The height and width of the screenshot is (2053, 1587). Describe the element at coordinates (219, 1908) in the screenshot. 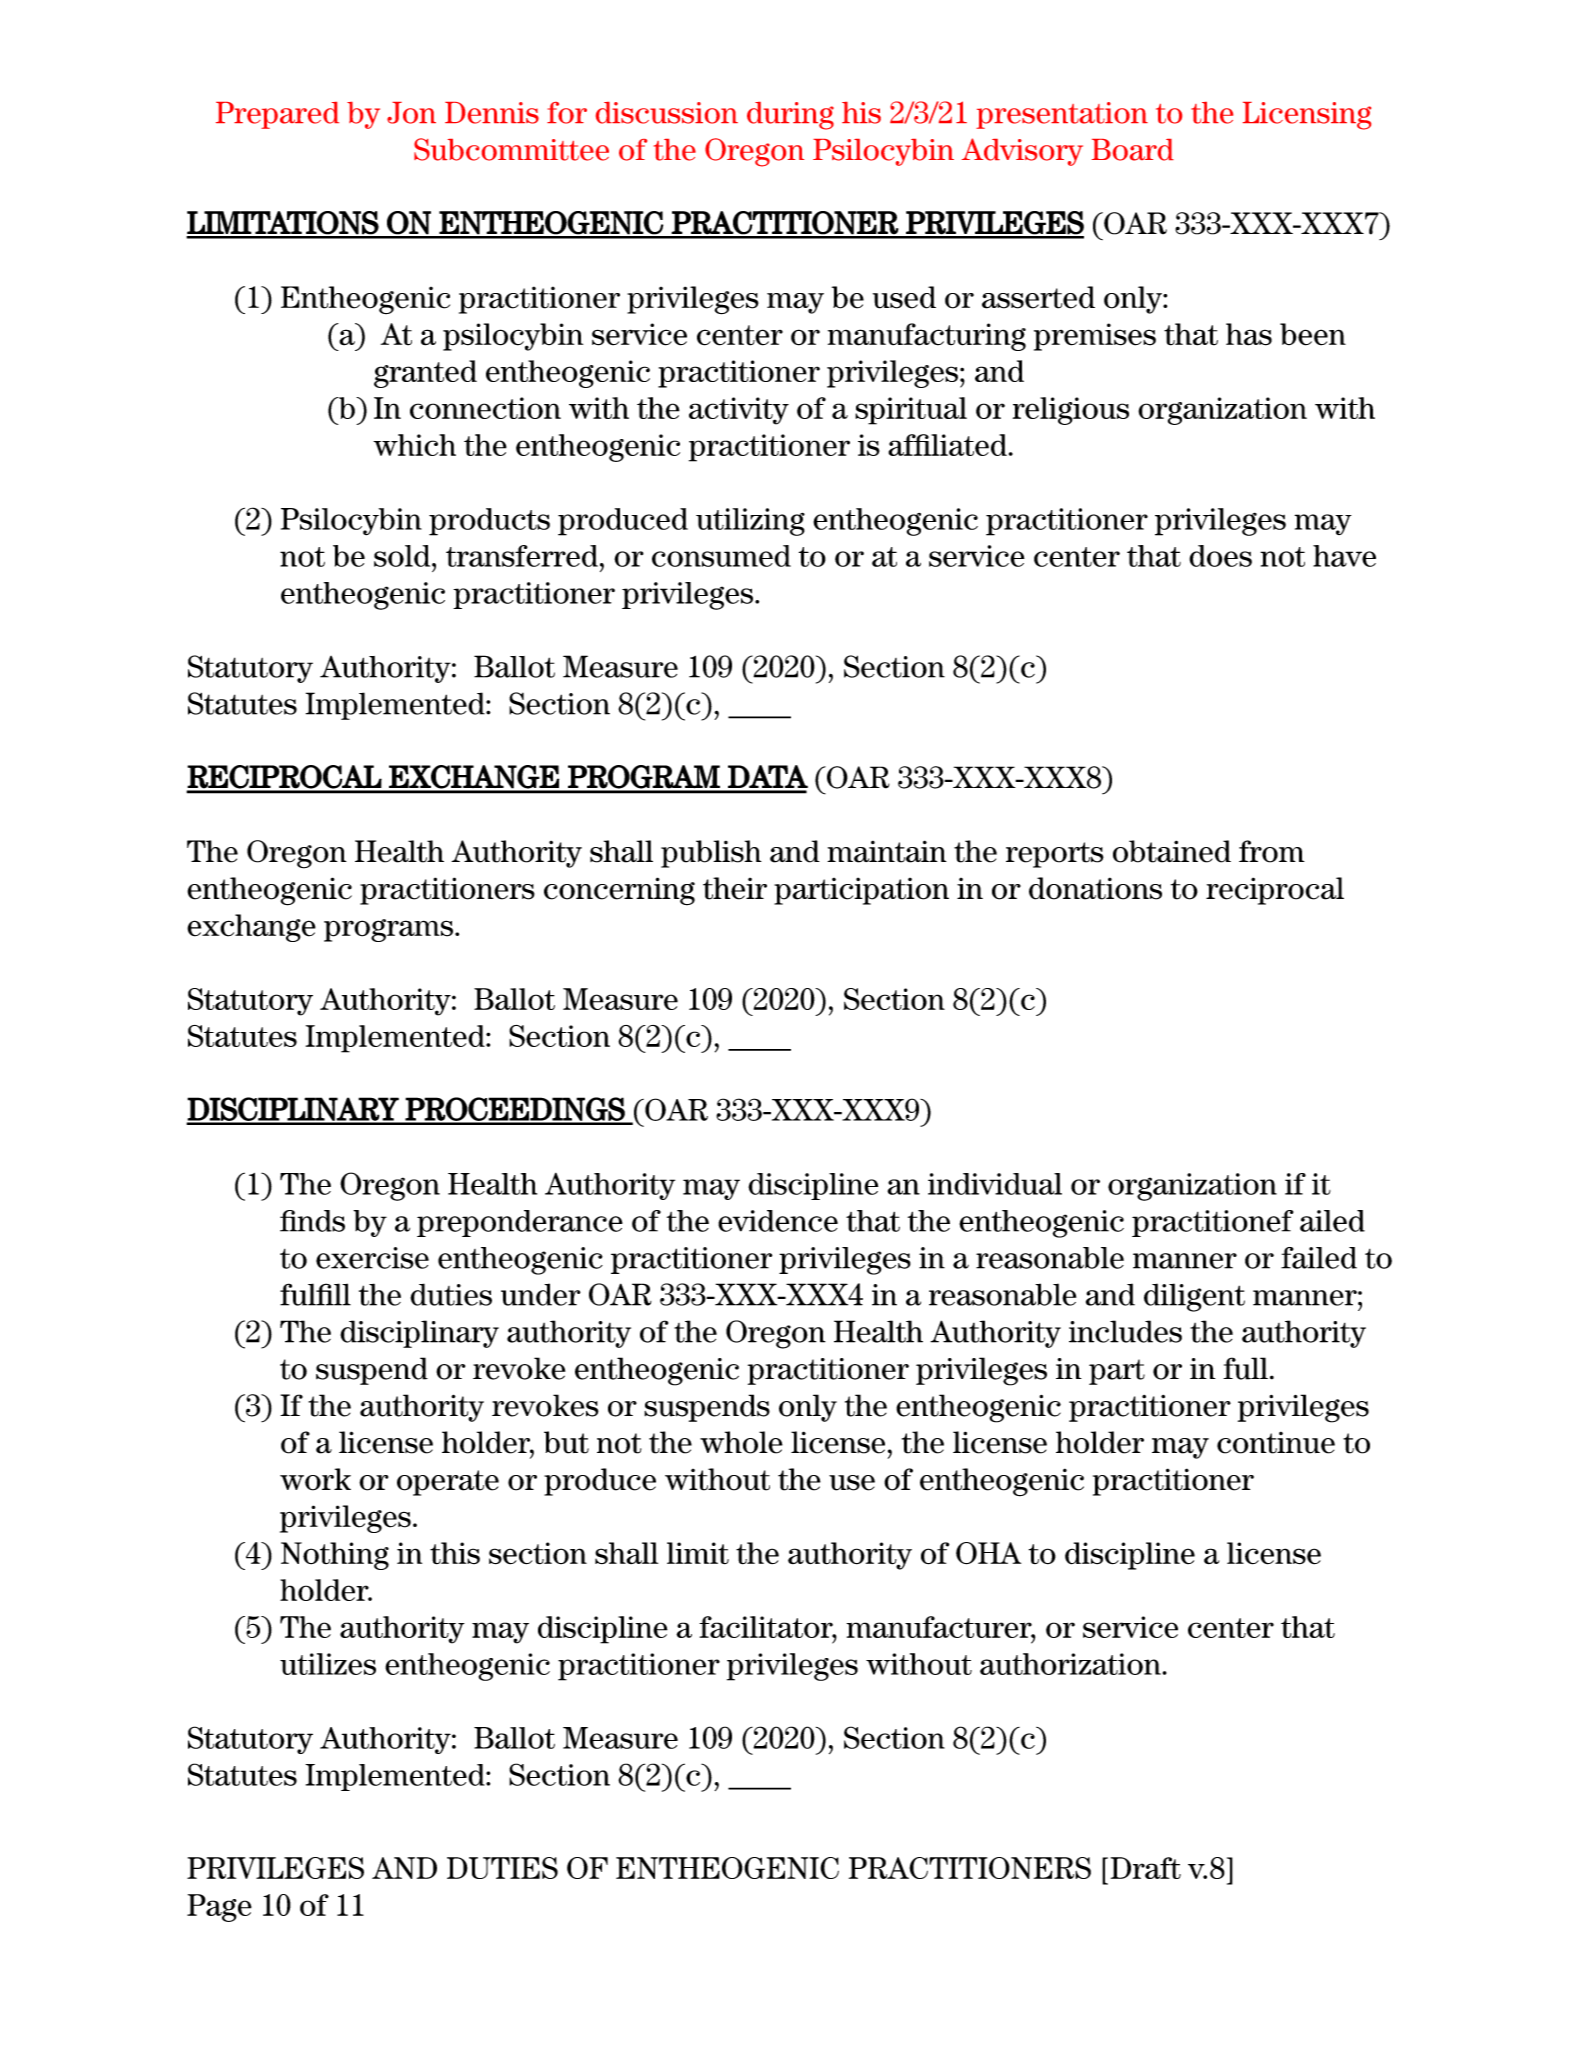

I see `Page` at that location.
